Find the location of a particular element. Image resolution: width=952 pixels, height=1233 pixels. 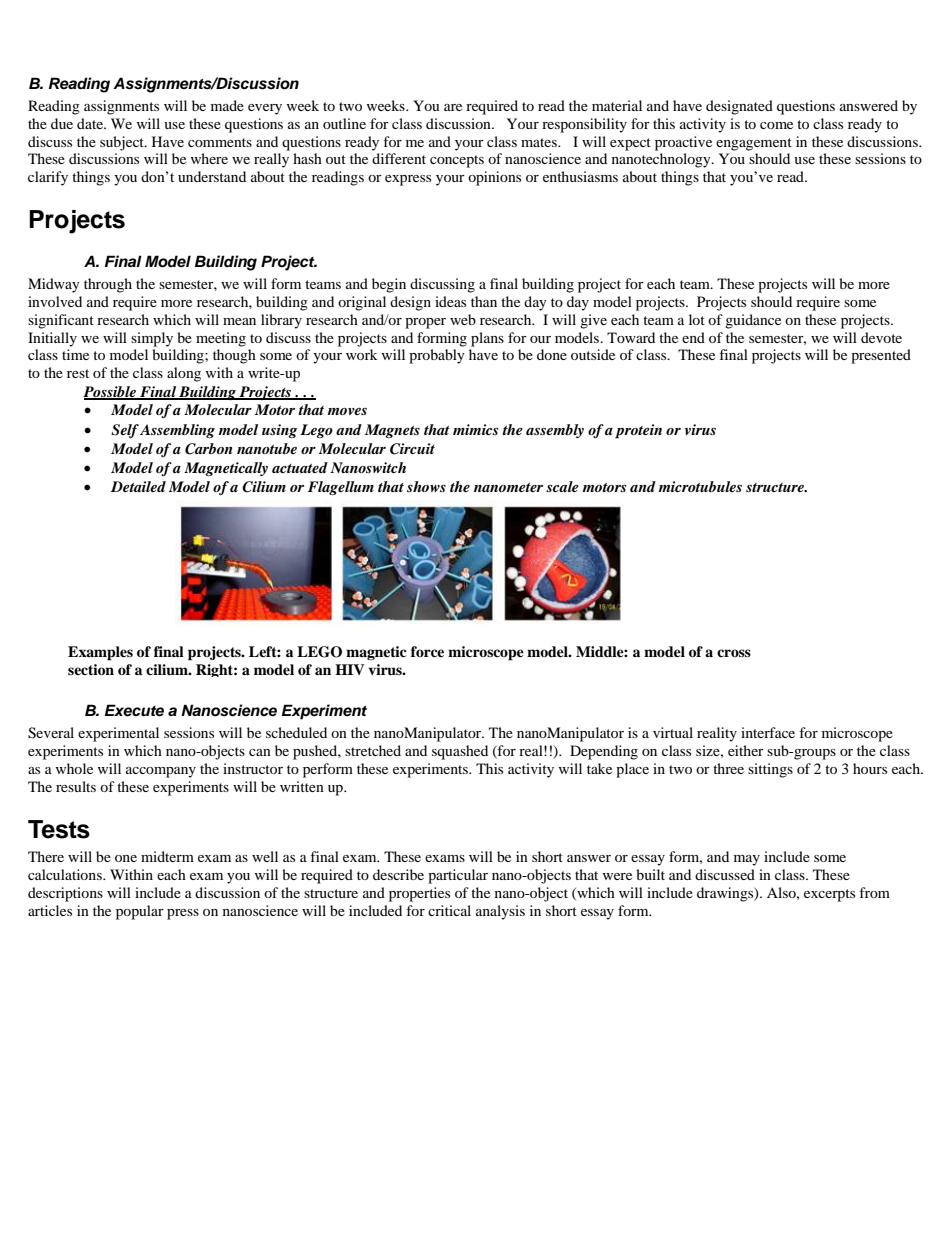

subject is located at coordinates (123, 143).
